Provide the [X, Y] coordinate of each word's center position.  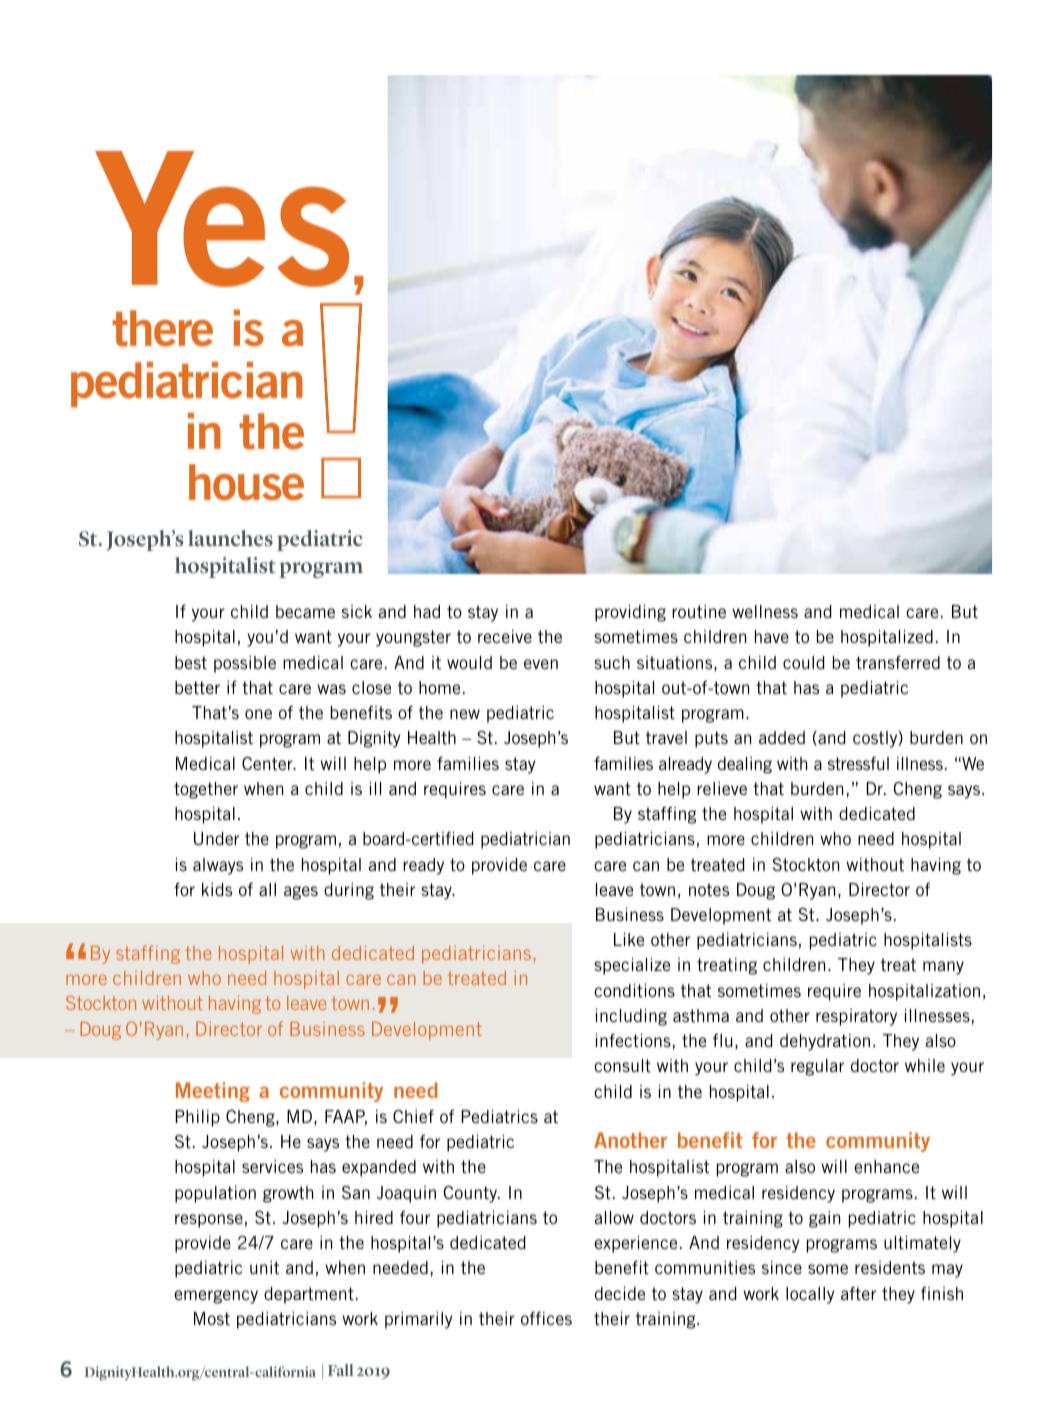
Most [212, 1318]
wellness [765, 611]
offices [546, 1318]
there [162, 328]
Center [268, 763]
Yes [222, 219]
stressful [858, 763]
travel [666, 737]
